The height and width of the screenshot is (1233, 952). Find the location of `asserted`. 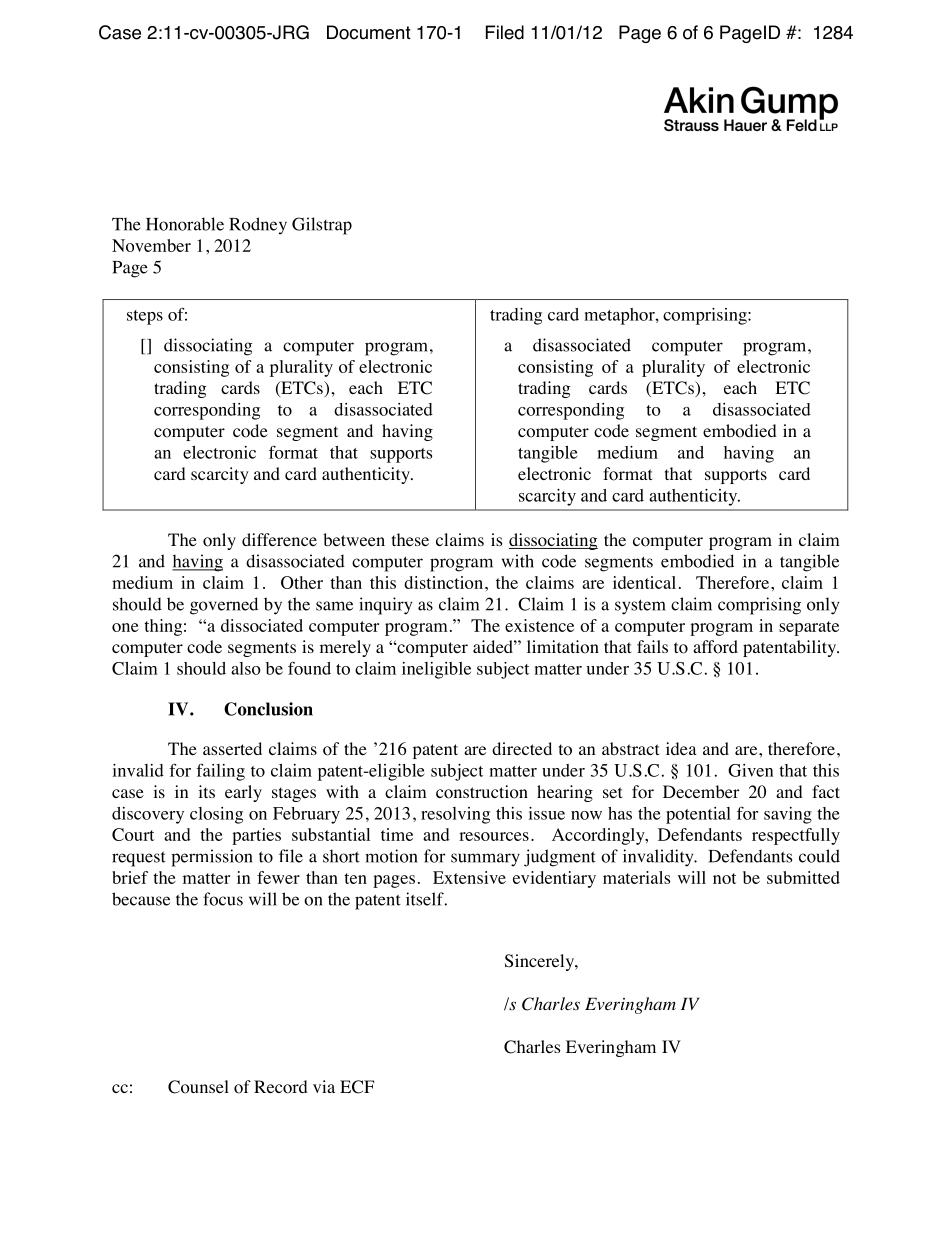

asserted is located at coordinates (232, 748).
